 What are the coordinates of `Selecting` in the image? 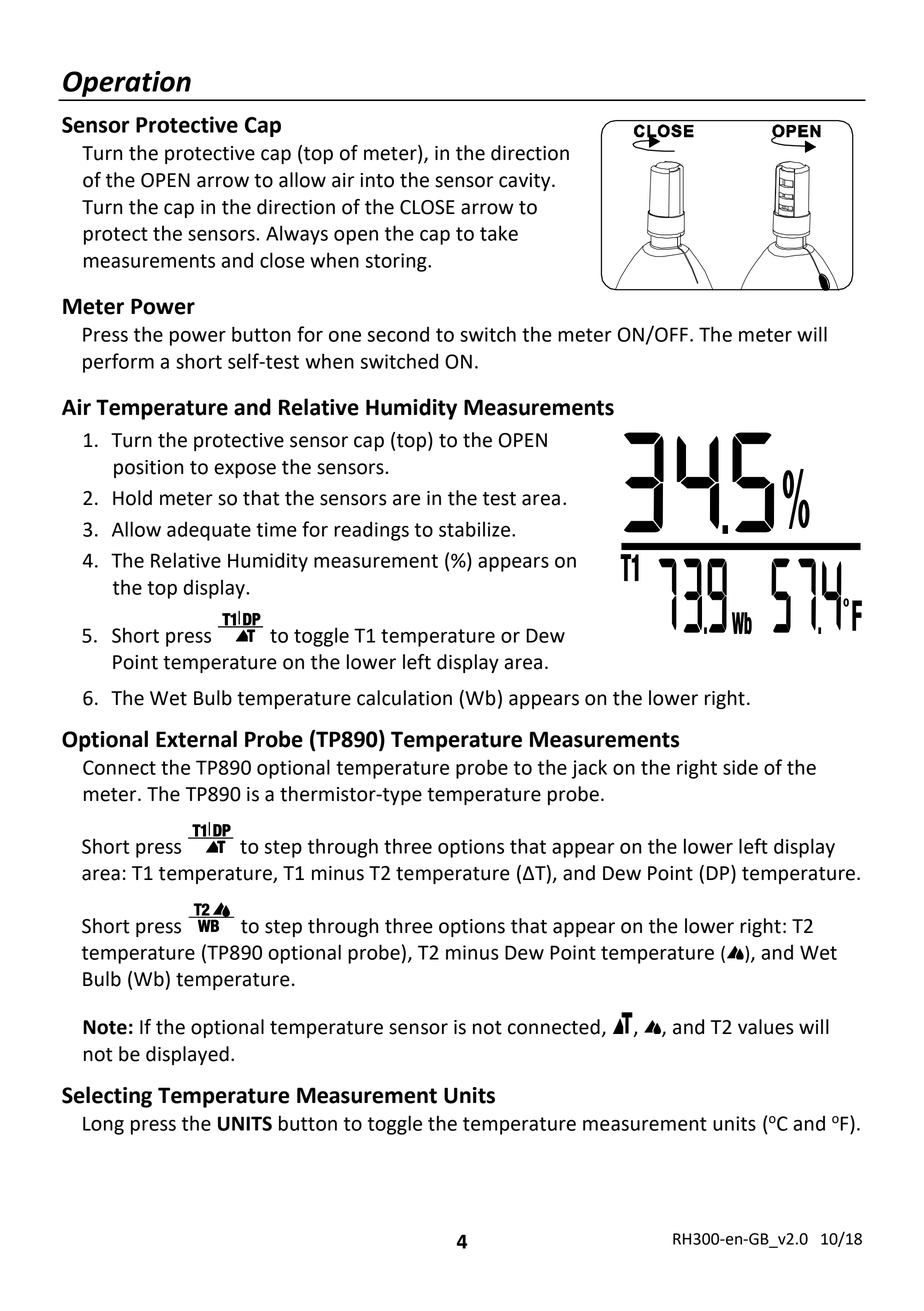 It's located at (107, 1097).
